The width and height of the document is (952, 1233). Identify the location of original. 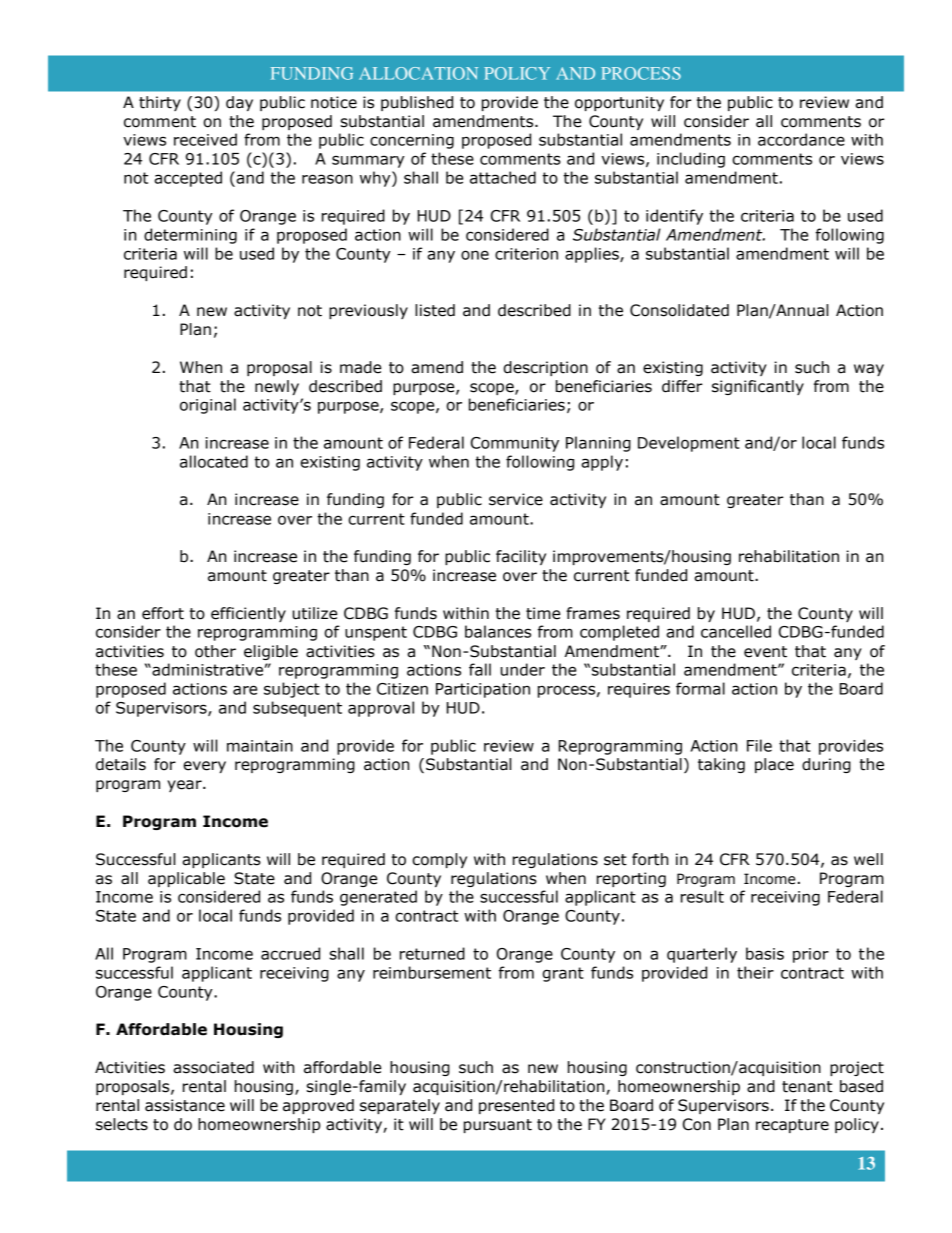
(208, 406).
